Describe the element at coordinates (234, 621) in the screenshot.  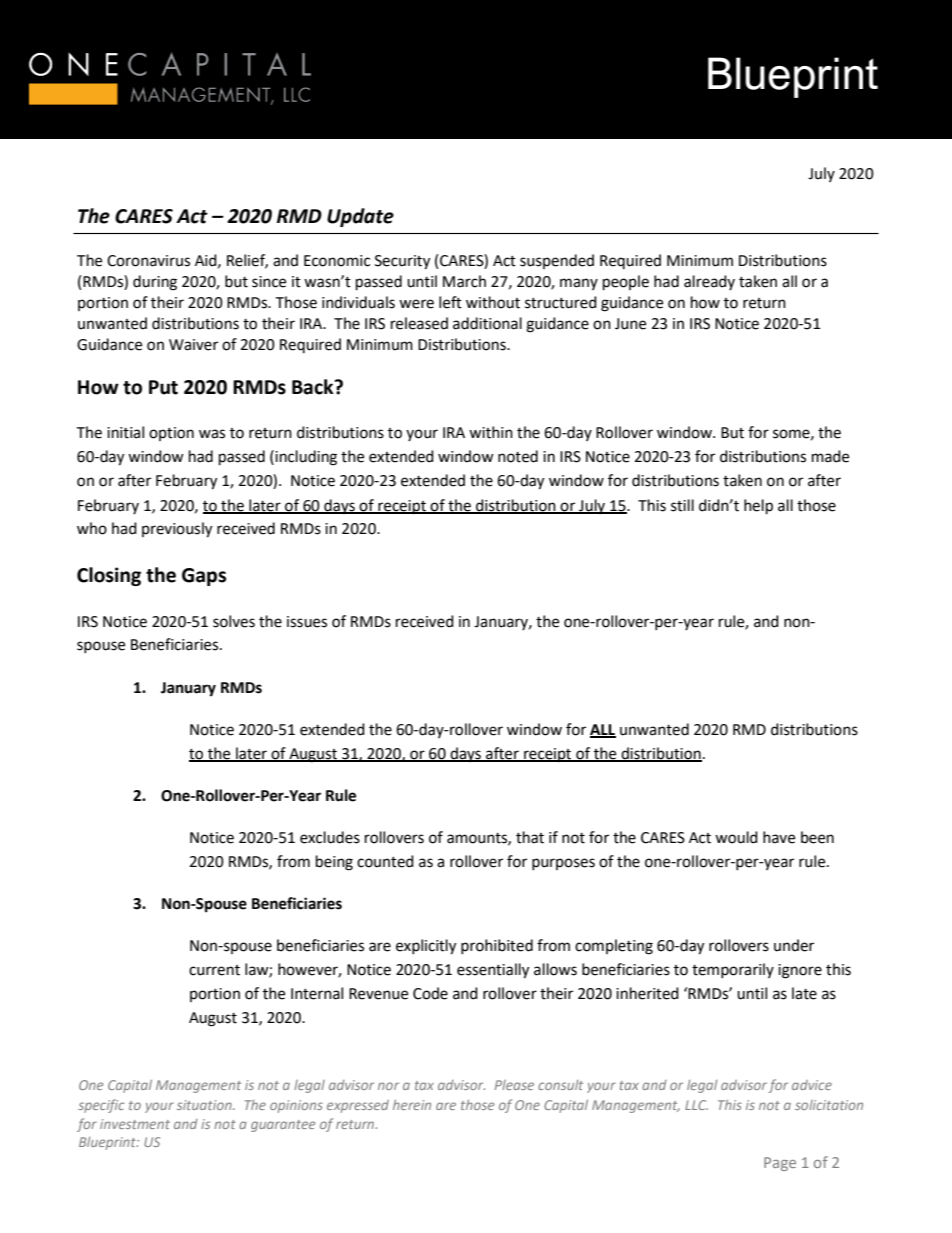
I see `solves` at that location.
